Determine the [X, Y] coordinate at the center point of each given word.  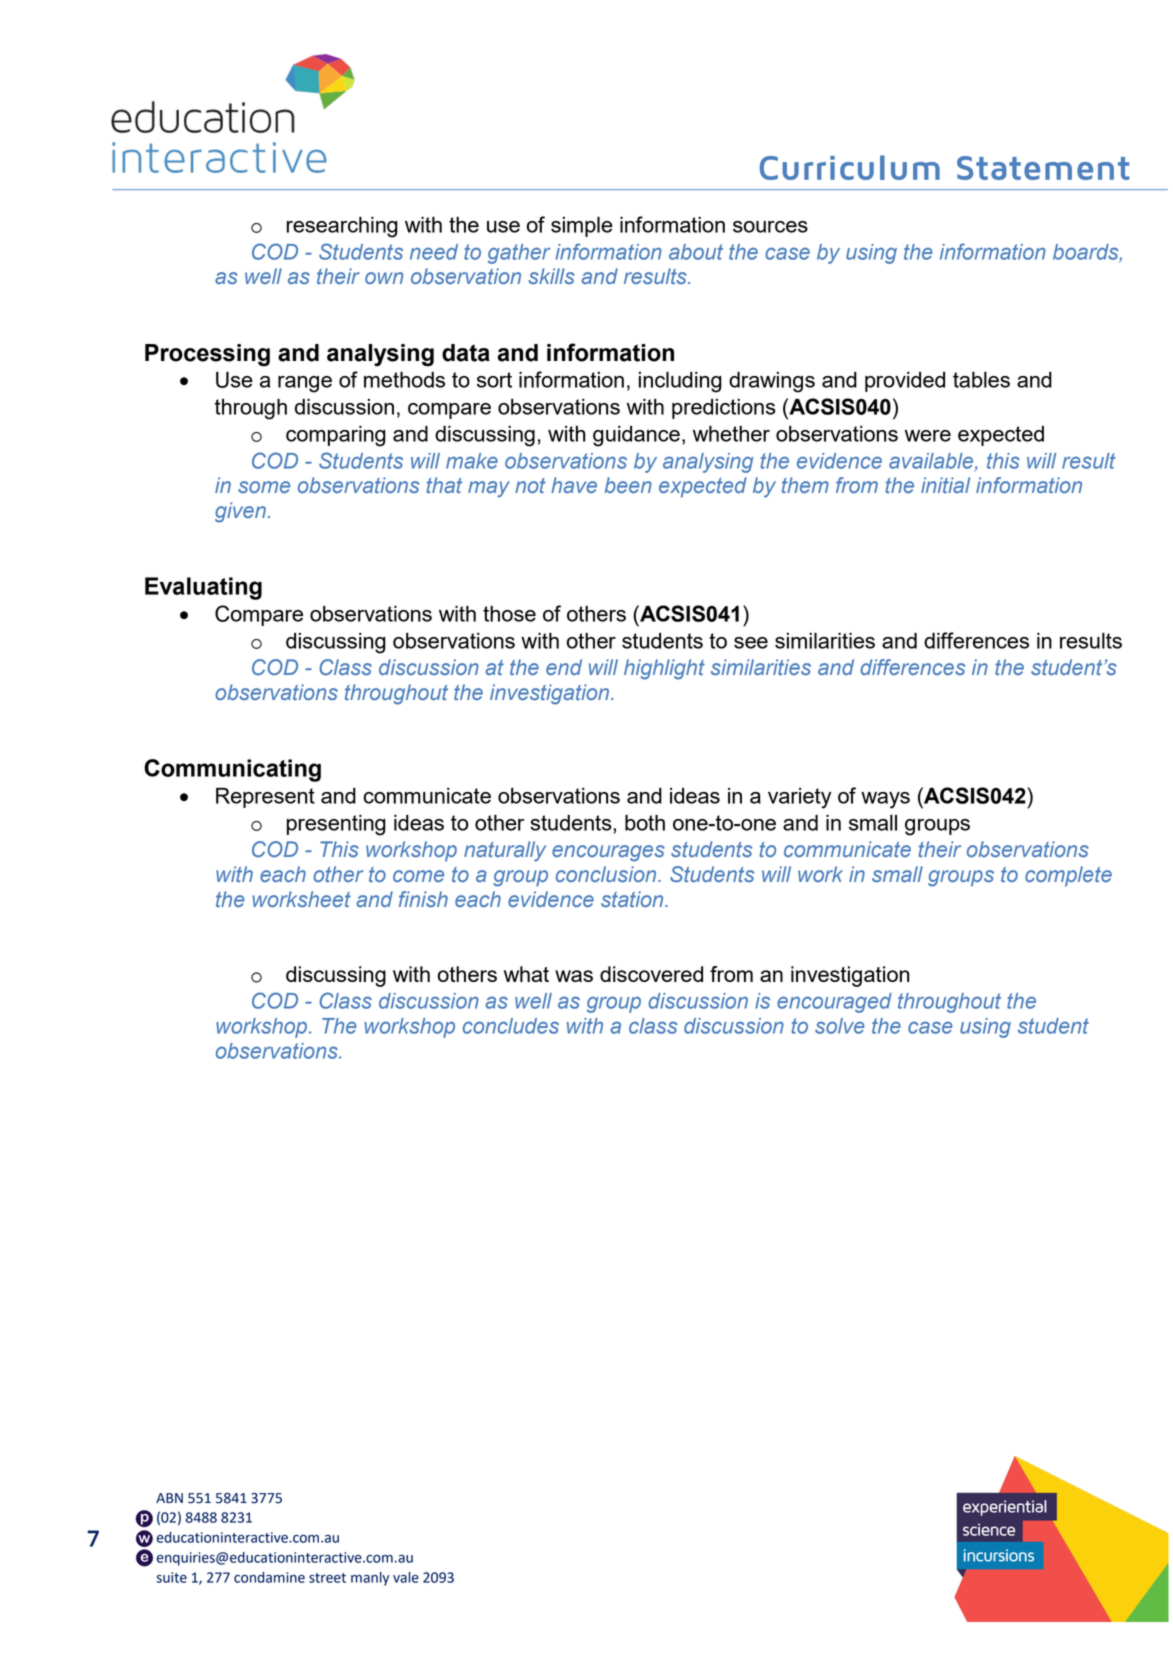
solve [839, 1026]
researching [342, 227]
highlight [664, 669]
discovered [651, 974]
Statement [1043, 168]
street [327, 1578]
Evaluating [203, 588]
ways [885, 800]
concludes [511, 1026]
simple [582, 226]
